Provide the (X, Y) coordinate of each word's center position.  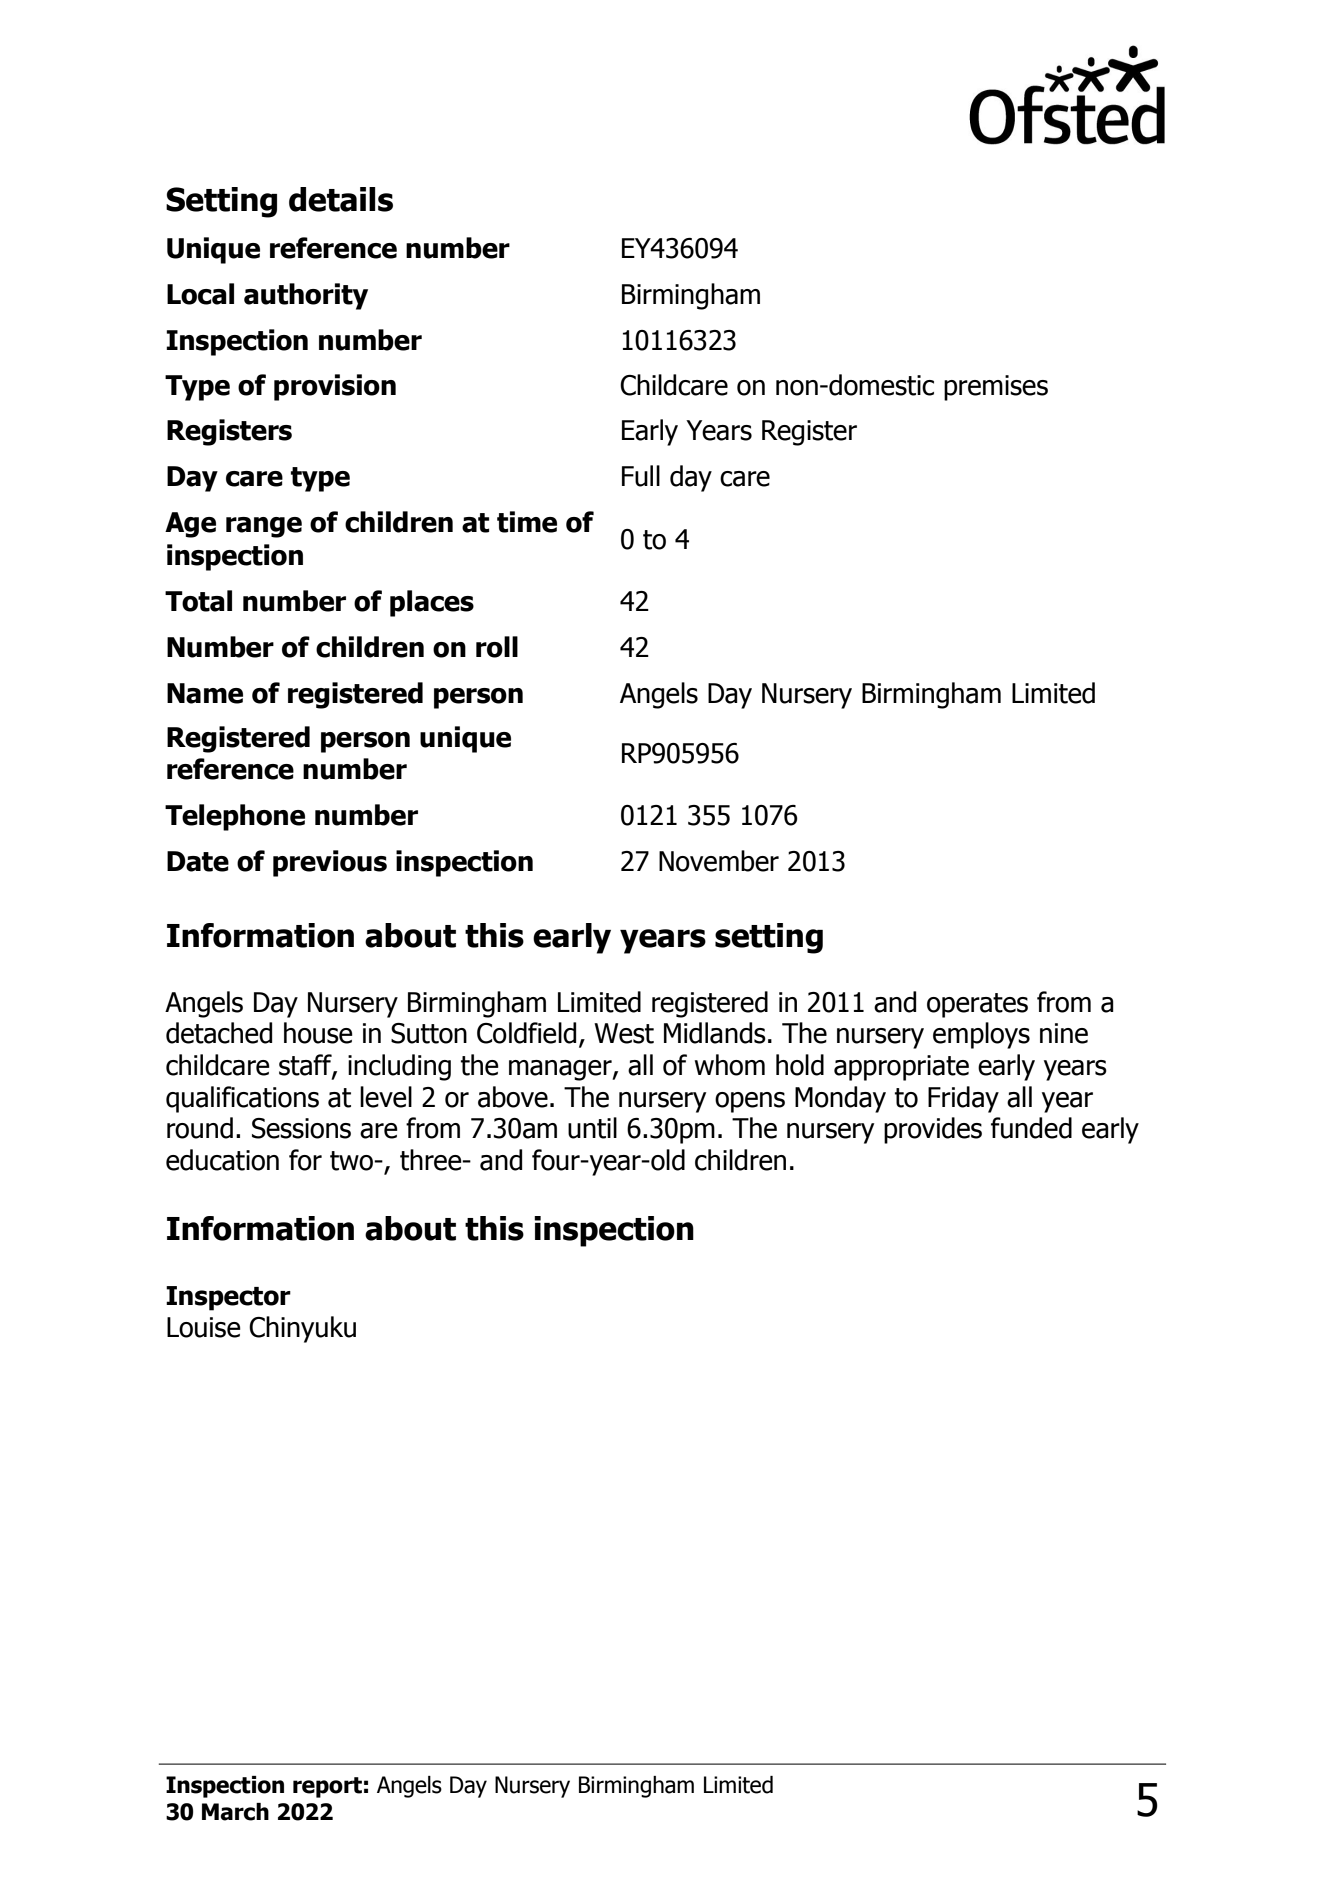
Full (641, 476)
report (327, 1787)
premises (996, 388)
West (624, 1033)
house (318, 1033)
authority (306, 296)
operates (977, 1005)
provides (933, 1130)
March (235, 1812)
